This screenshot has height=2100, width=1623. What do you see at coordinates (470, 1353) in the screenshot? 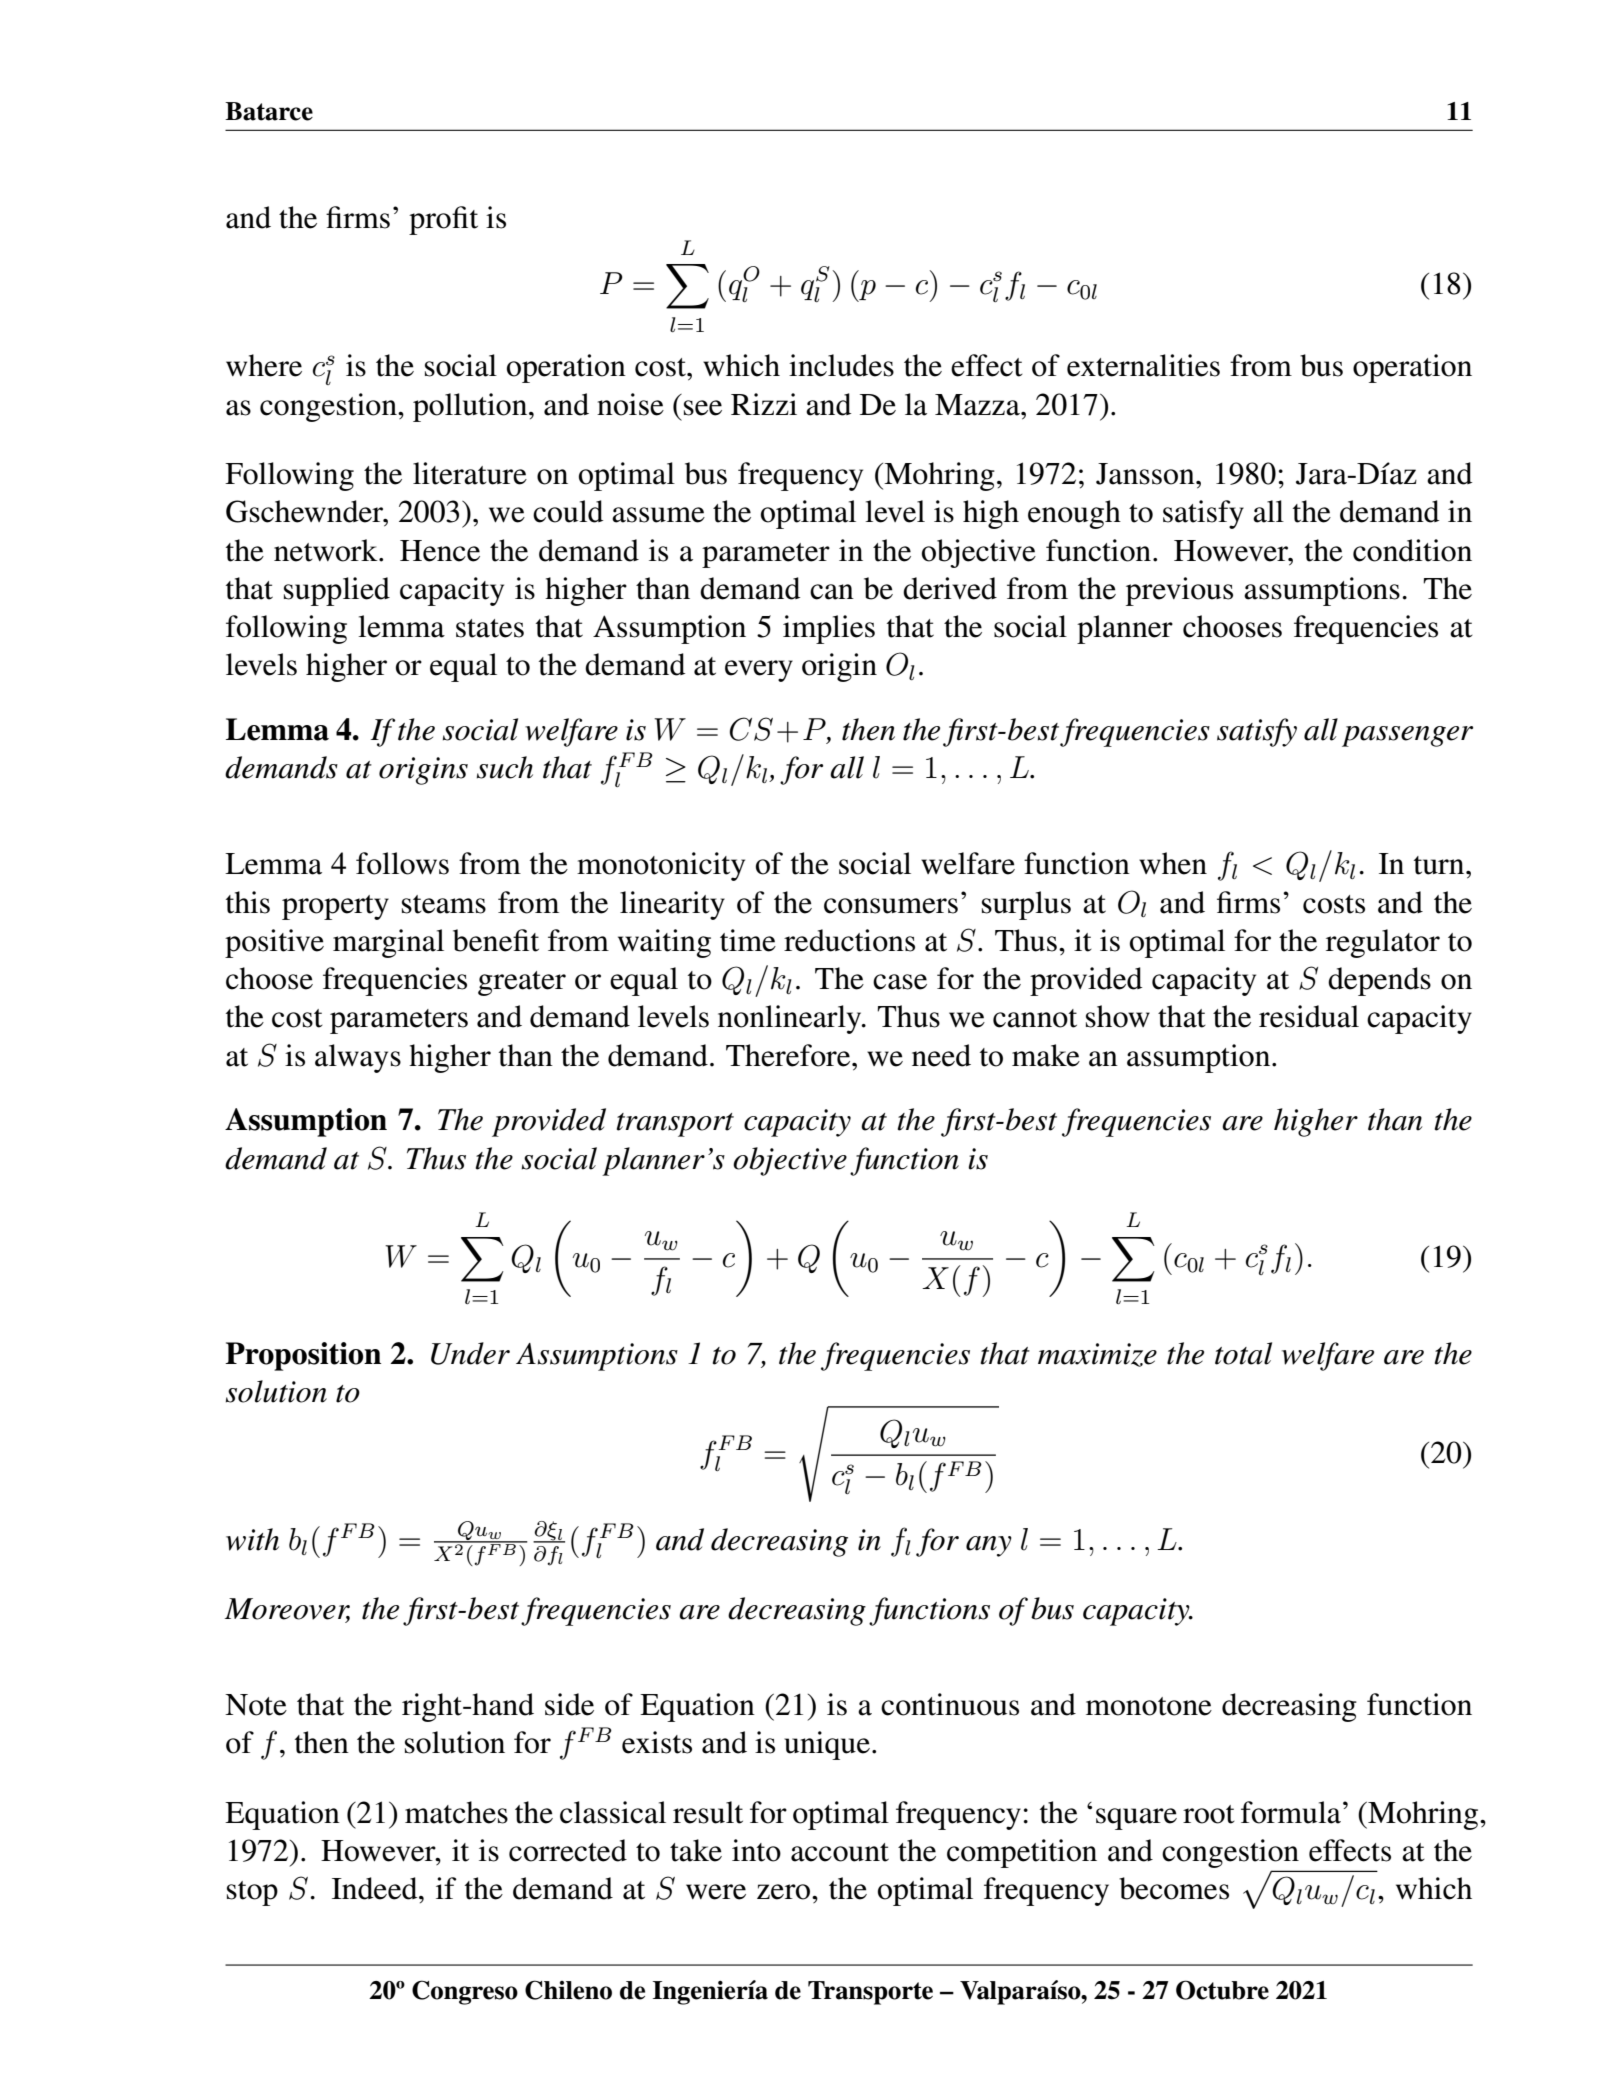
I see `Under` at bounding box center [470, 1353].
